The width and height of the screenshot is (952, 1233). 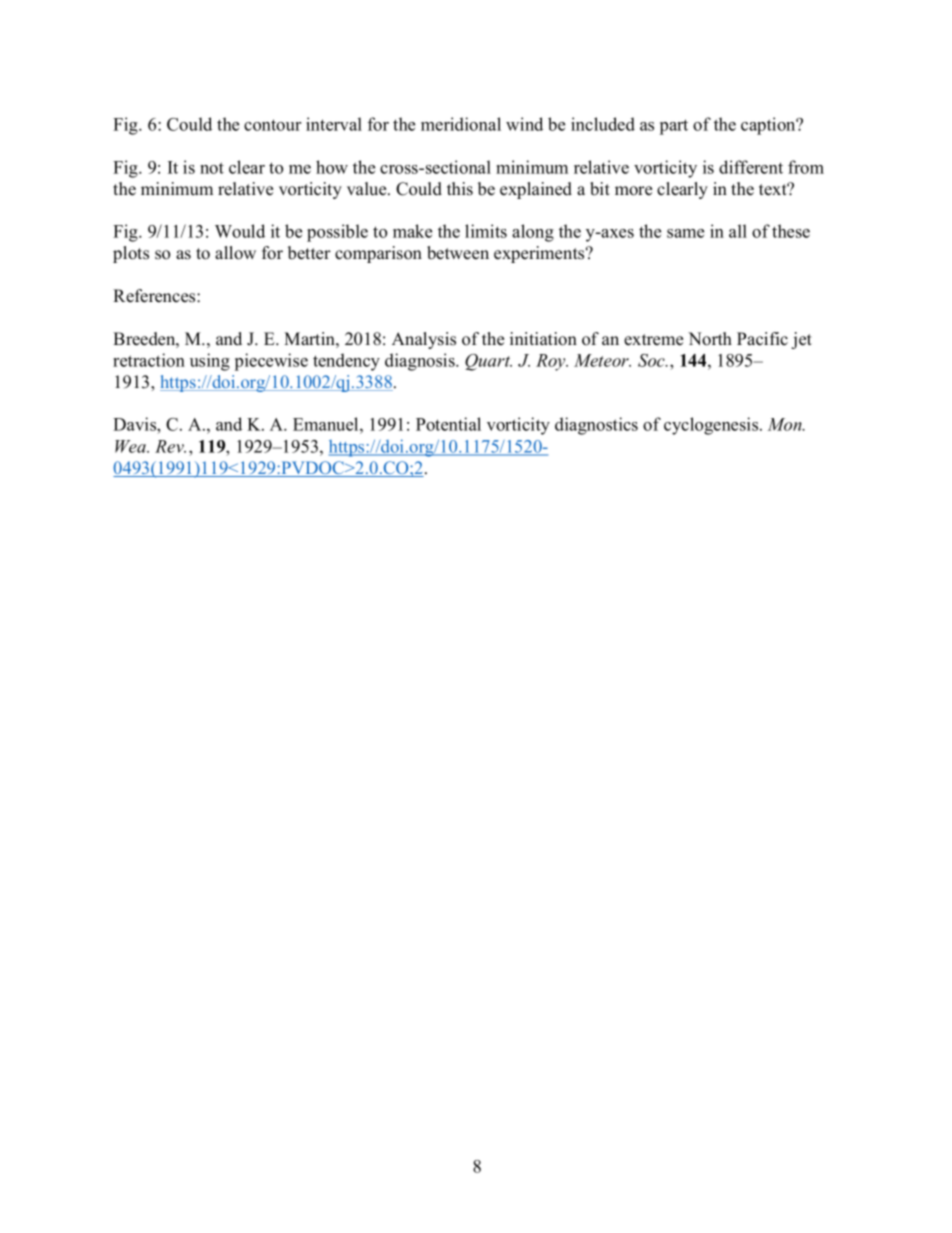 I want to click on North, so click(x=710, y=339).
